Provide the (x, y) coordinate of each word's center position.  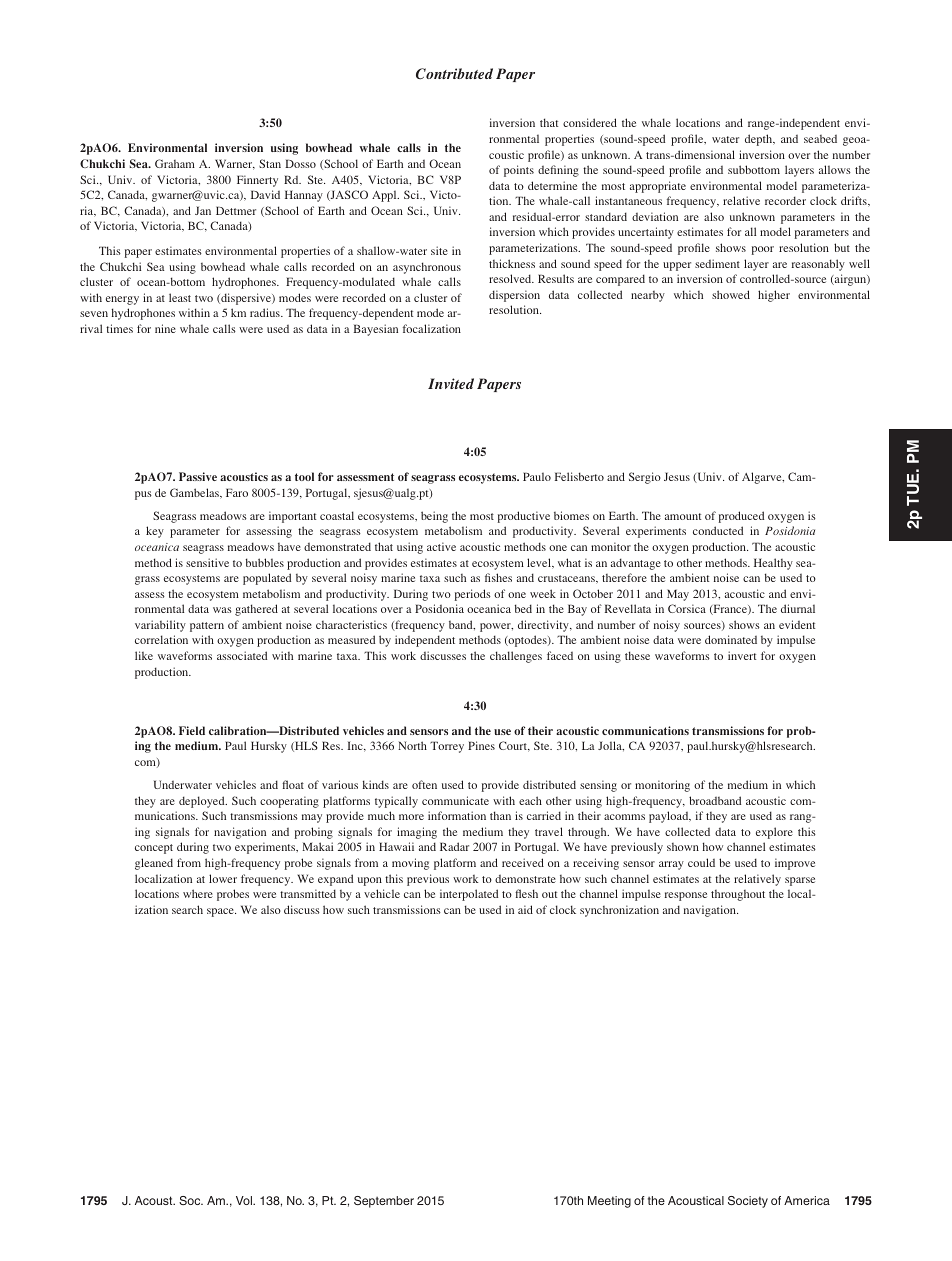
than (500, 815)
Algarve (763, 478)
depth (760, 140)
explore (774, 833)
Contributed (454, 73)
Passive (198, 476)
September (384, 1202)
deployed (203, 802)
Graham (175, 163)
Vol (245, 1200)
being (434, 517)
